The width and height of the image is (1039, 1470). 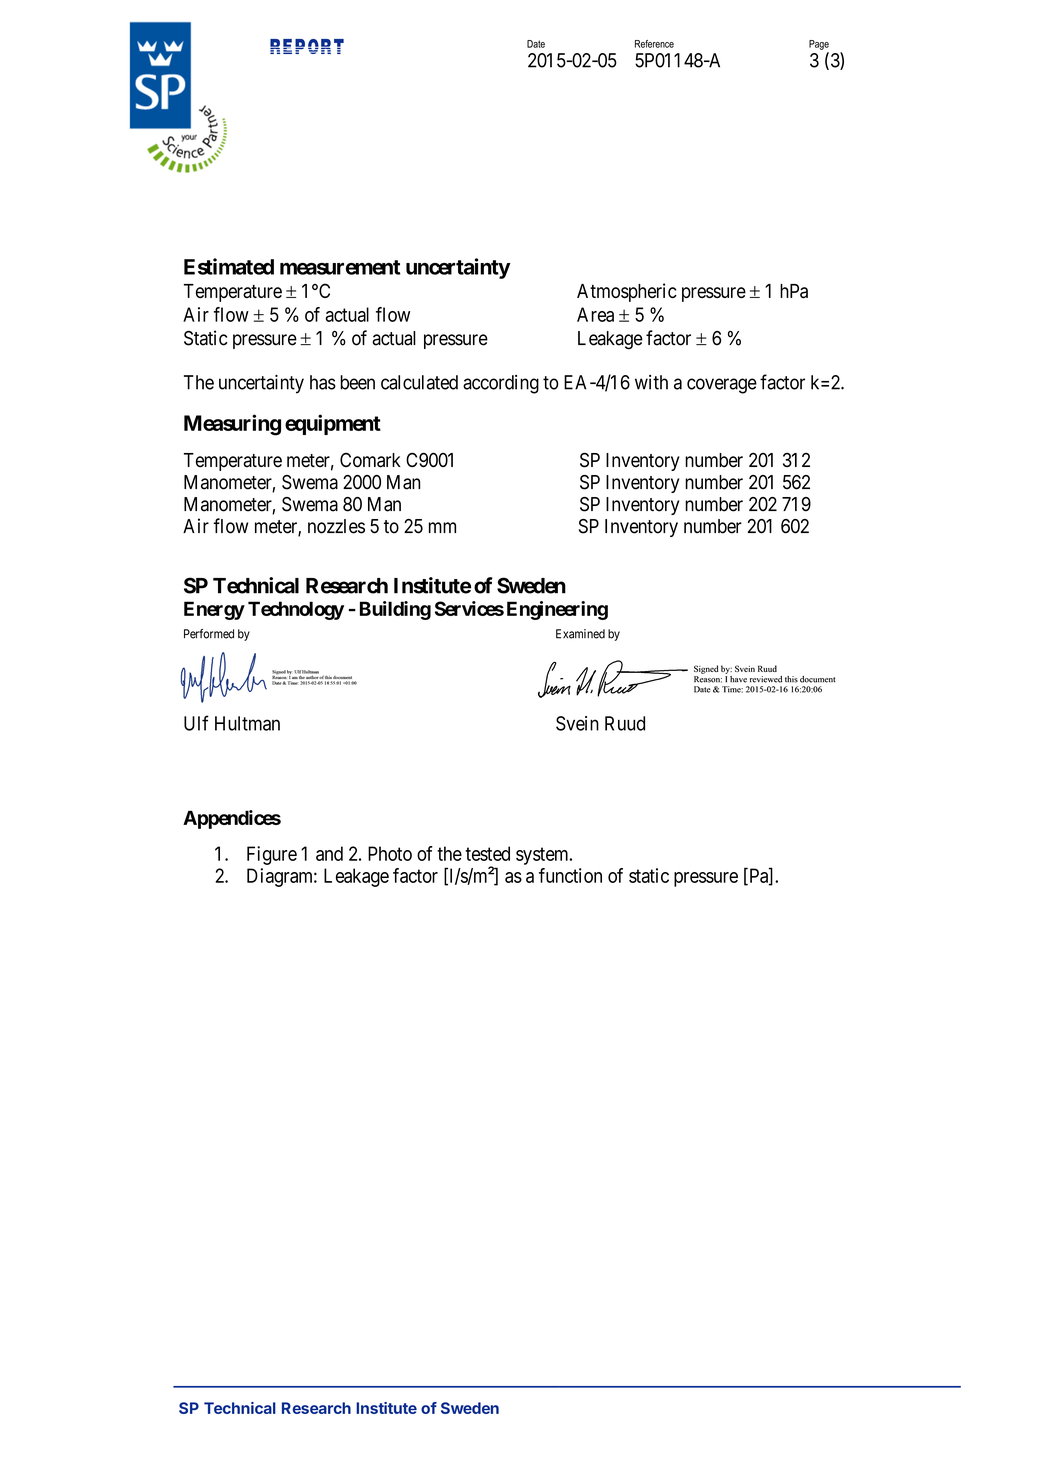 What do you see at coordinates (627, 292) in the image?
I see `Atmospheric` at bounding box center [627, 292].
